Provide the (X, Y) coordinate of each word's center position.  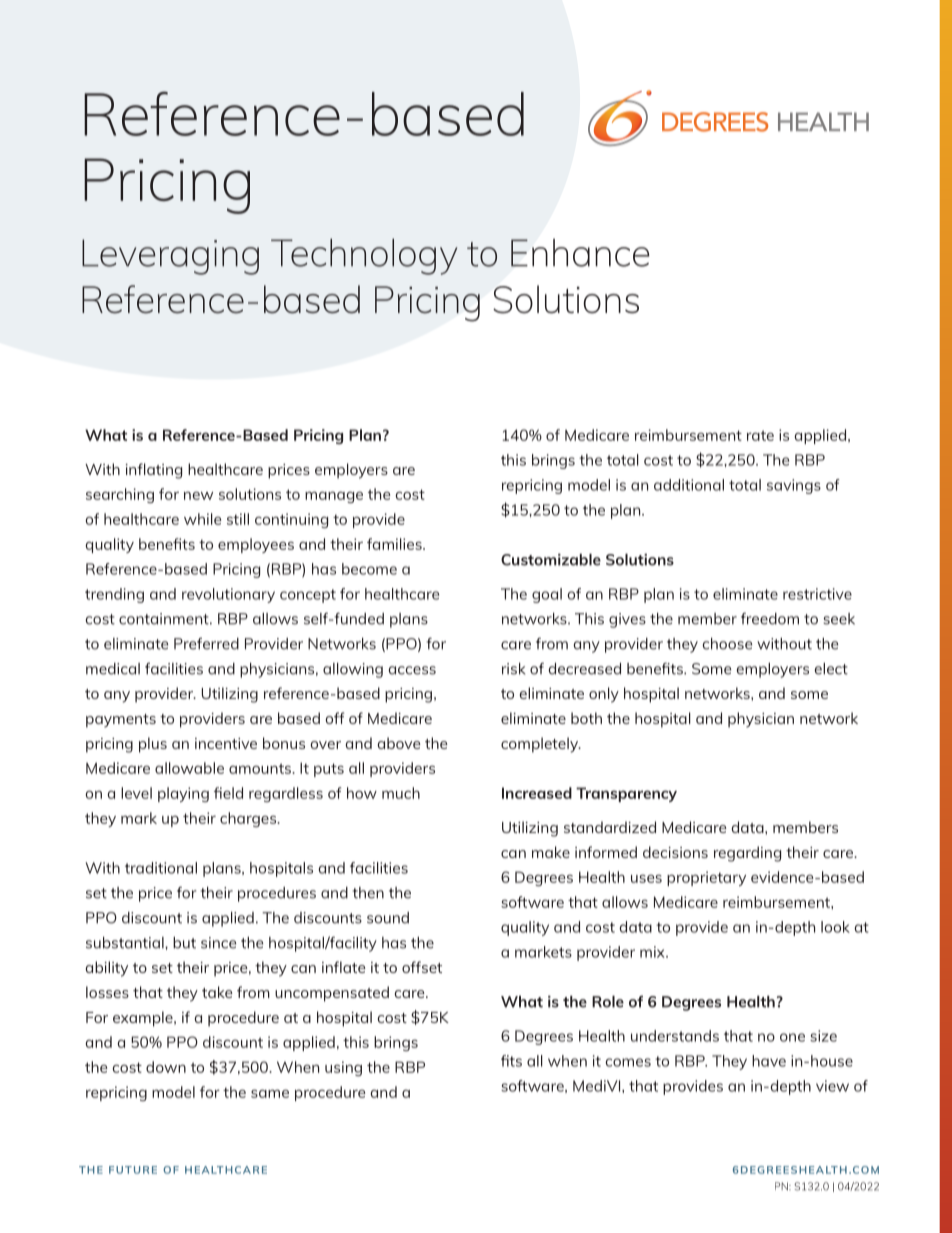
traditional (161, 868)
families (395, 544)
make (551, 852)
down (166, 1067)
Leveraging (170, 257)
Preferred (206, 644)
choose (727, 644)
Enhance (580, 253)
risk (513, 669)
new (198, 495)
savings (794, 486)
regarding (747, 854)
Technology (364, 256)
